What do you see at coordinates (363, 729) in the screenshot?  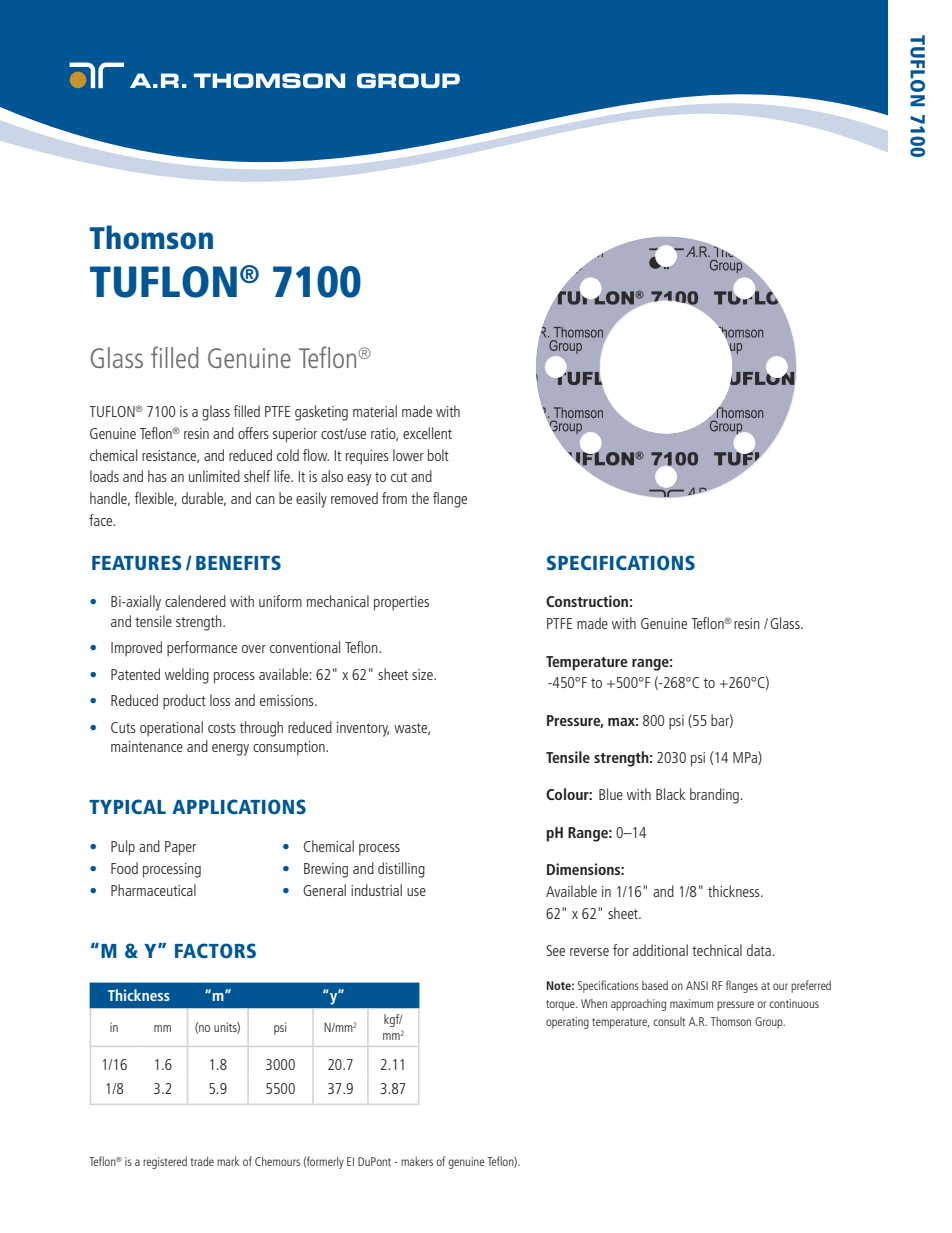 I see `inventory` at bounding box center [363, 729].
